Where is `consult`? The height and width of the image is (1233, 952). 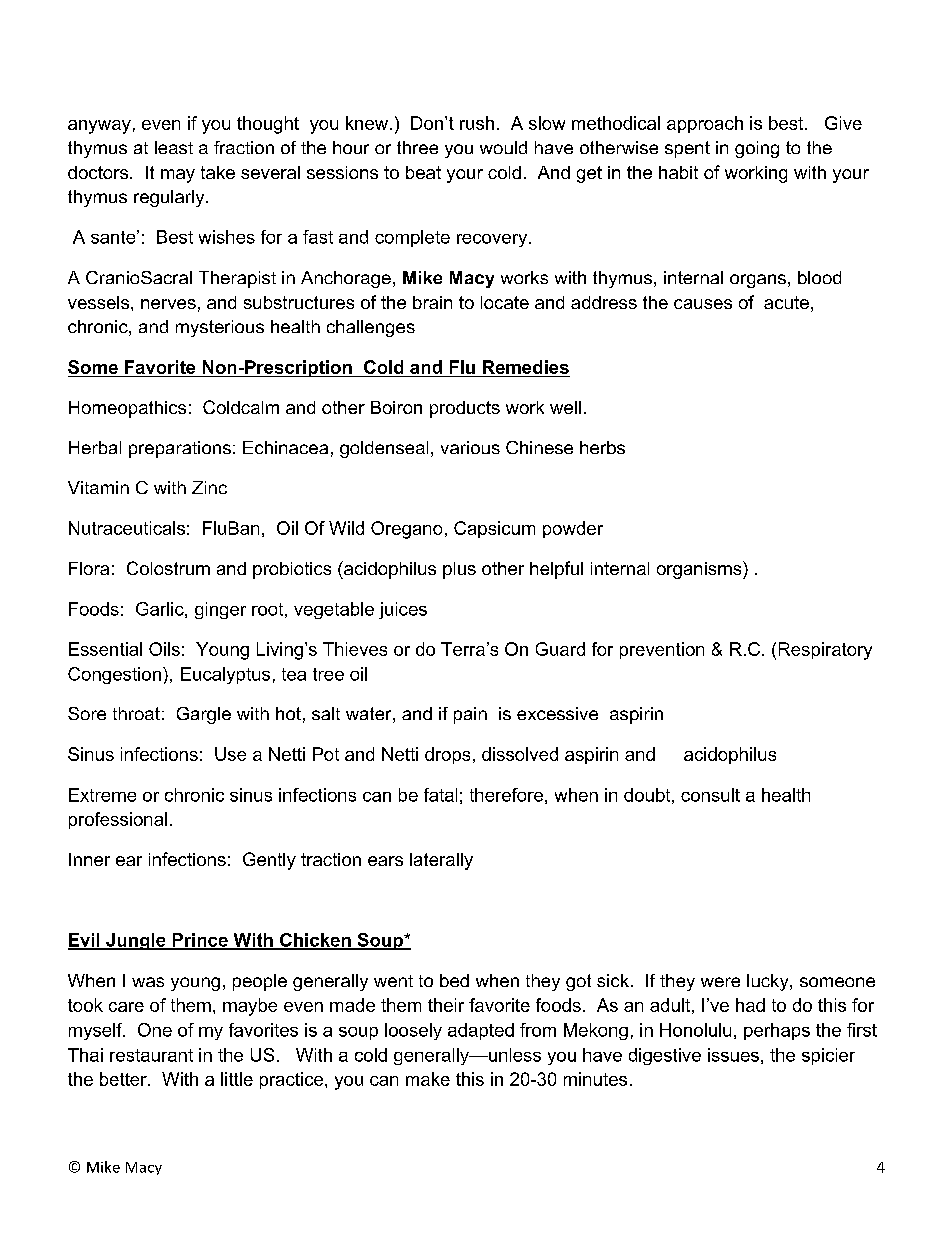
consult is located at coordinates (710, 795).
